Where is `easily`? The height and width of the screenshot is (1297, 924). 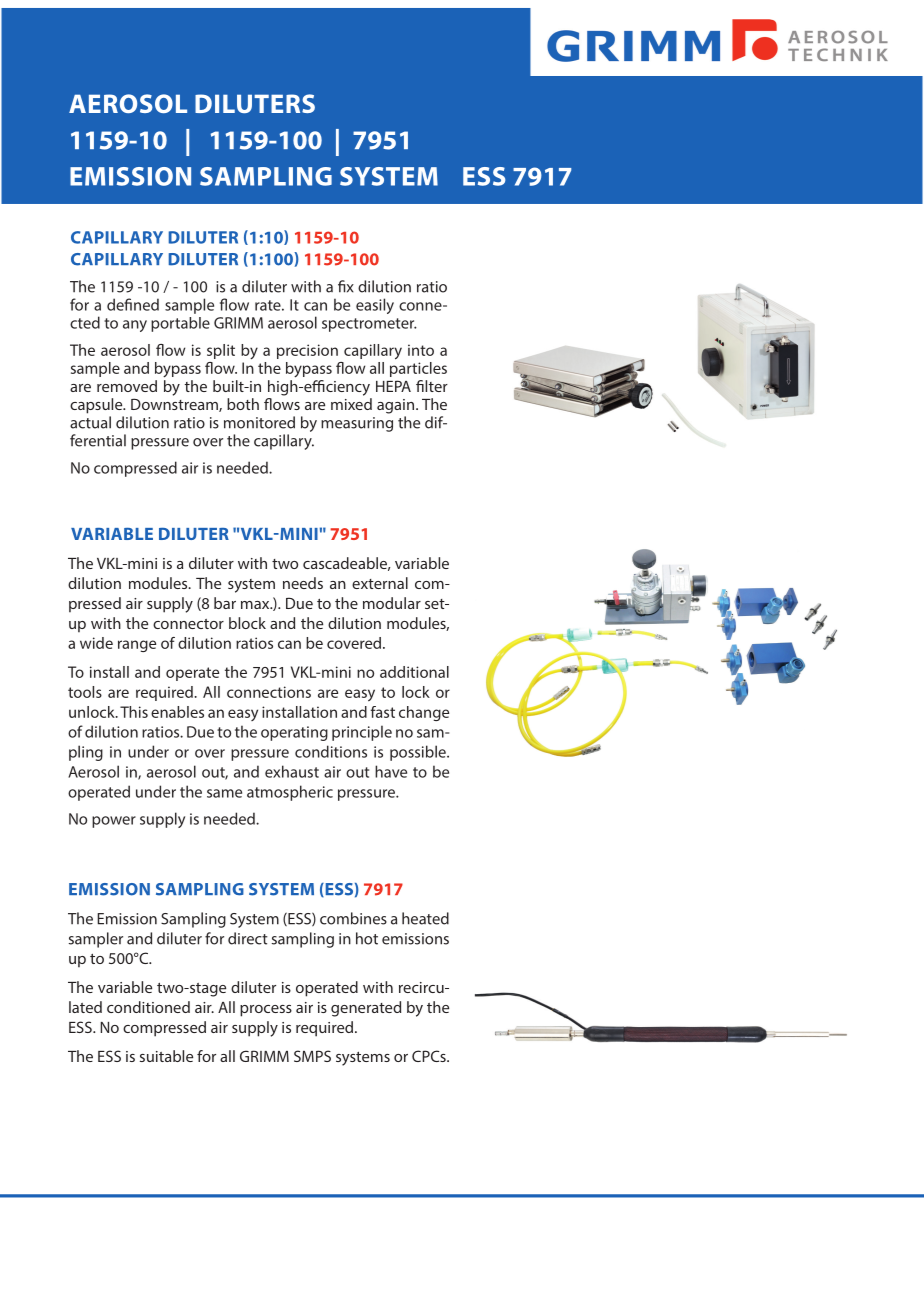 easily is located at coordinates (375, 306).
